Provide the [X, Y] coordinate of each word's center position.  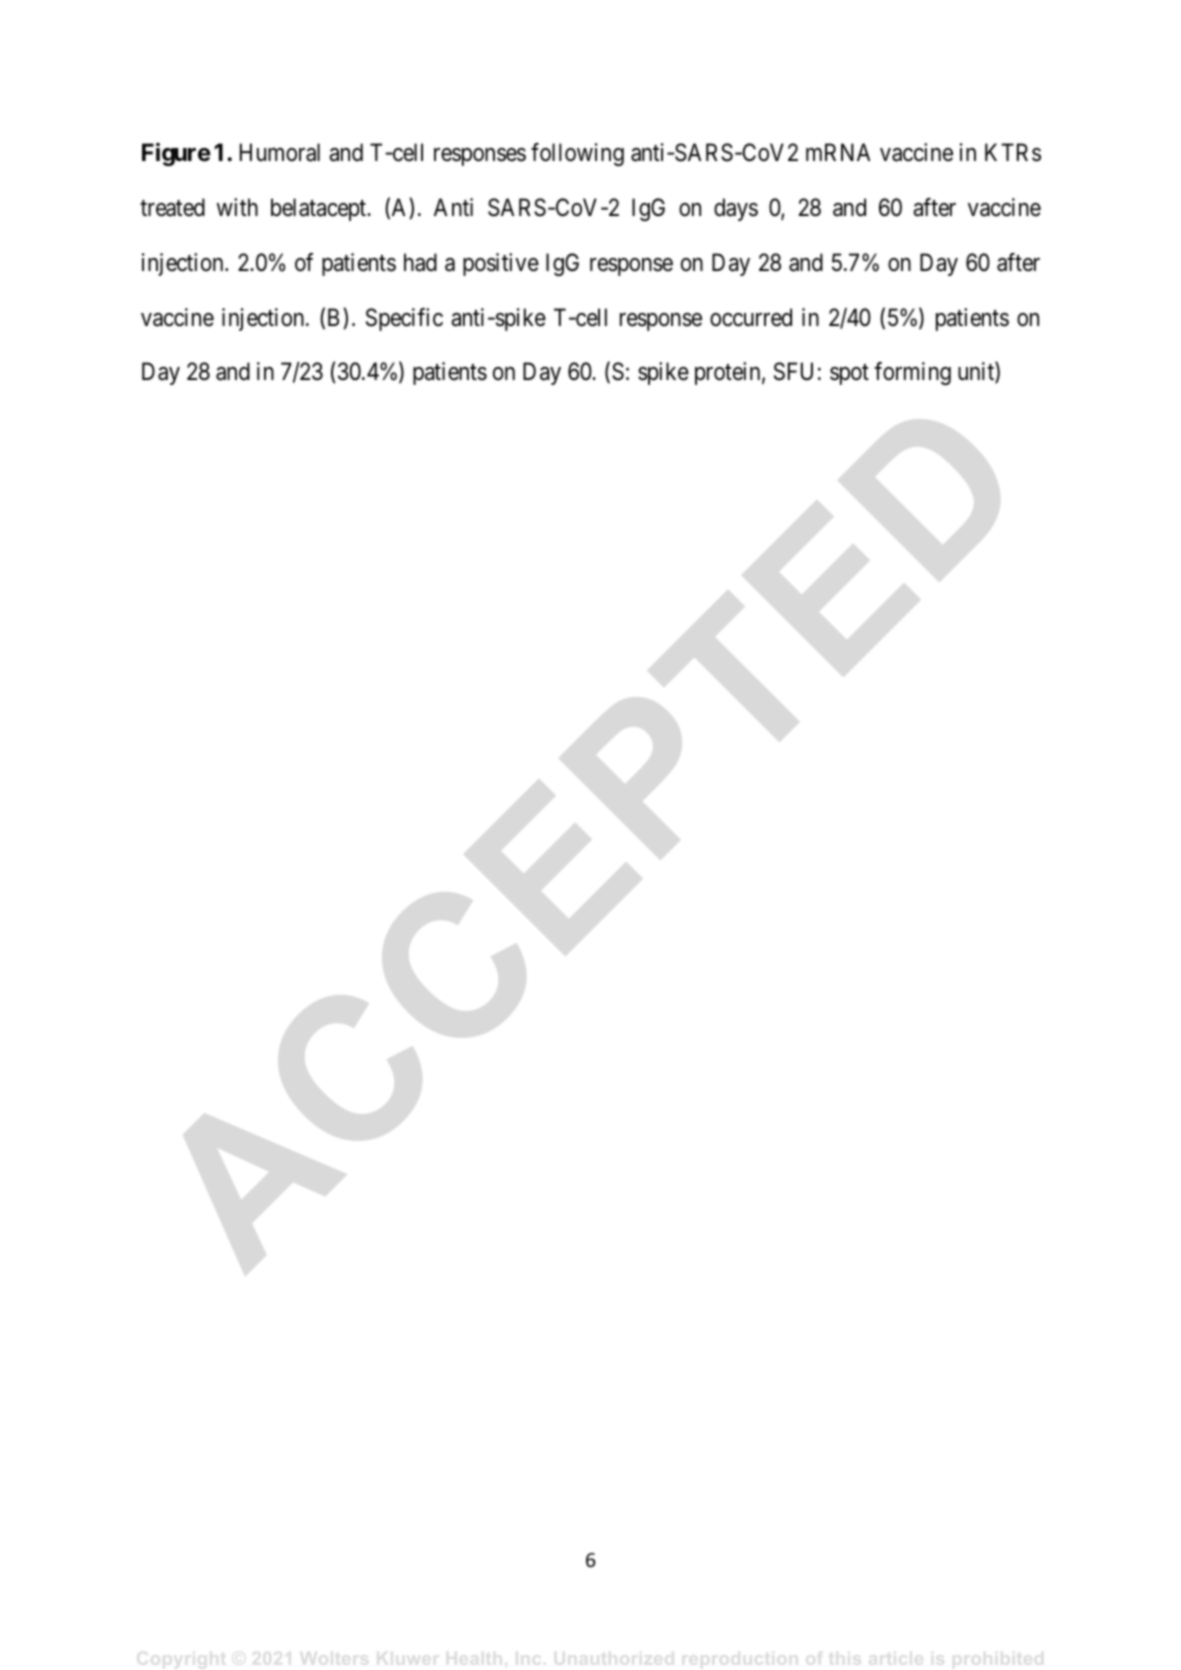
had [420, 262]
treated [172, 207]
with [237, 207]
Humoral [280, 152]
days [736, 209]
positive [501, 264]
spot [849, 375]
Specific [404, 319]
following [577, 154]
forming [912, 373]
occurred [751, 317]
